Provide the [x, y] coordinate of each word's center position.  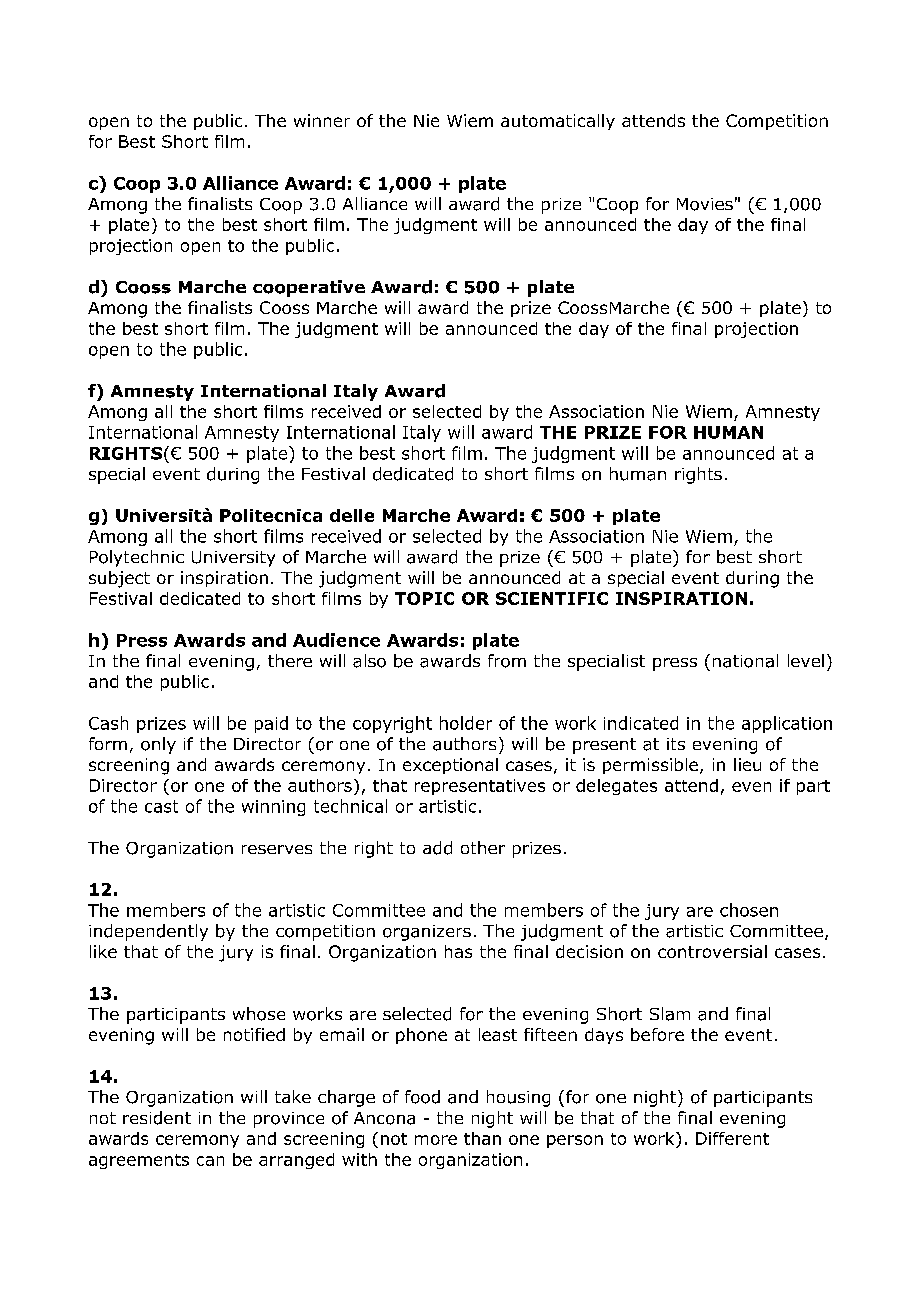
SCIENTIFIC [552, 598]
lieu [747, 764]
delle [352, 515]
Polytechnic [137, 558]
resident [157, 1118]
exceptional [450, 766]
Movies [705, 204]
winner [322, 120]
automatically [558, 122]
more [436, 1140]
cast [161, 806]
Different [732, 1138]
